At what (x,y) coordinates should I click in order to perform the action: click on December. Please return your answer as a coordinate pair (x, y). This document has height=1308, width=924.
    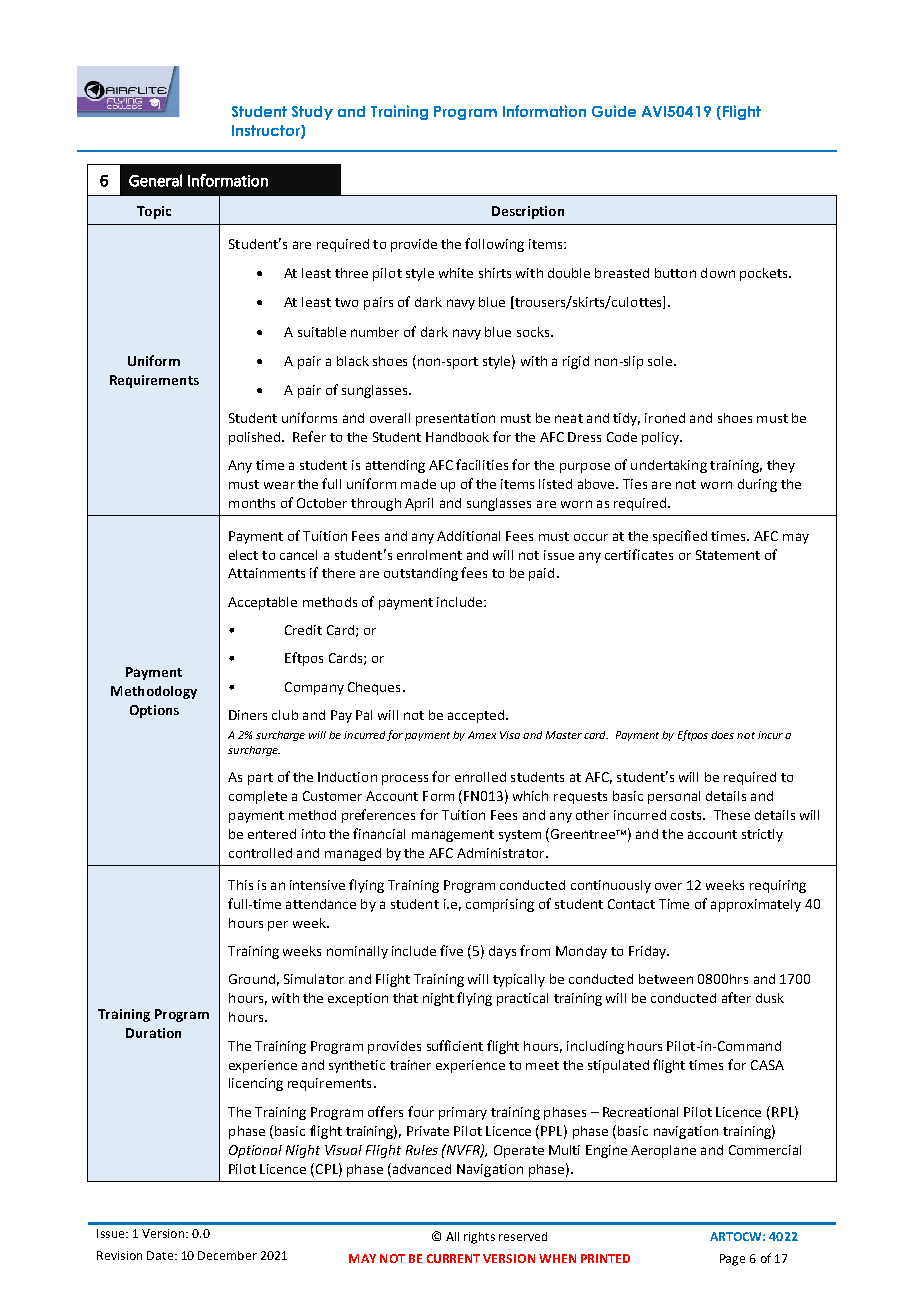
    Looking at the image, I should click on (227, 1255).
